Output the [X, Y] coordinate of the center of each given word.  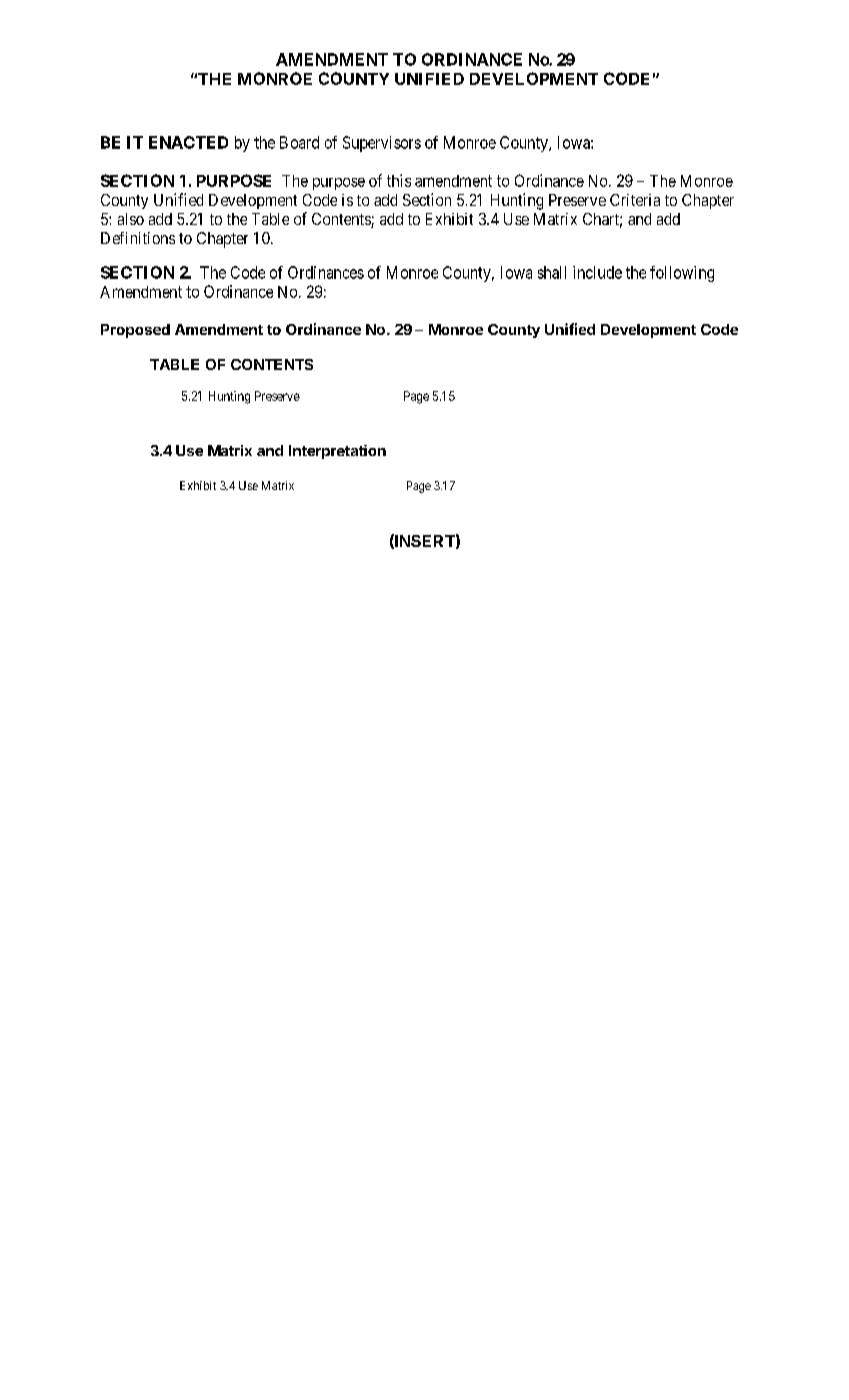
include [597, 272]
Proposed [135, 331]
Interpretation [337, 452]
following [682, 274]
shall [552, 272]
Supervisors [382, 144]
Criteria [635, 200]
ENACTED [188, 142]
